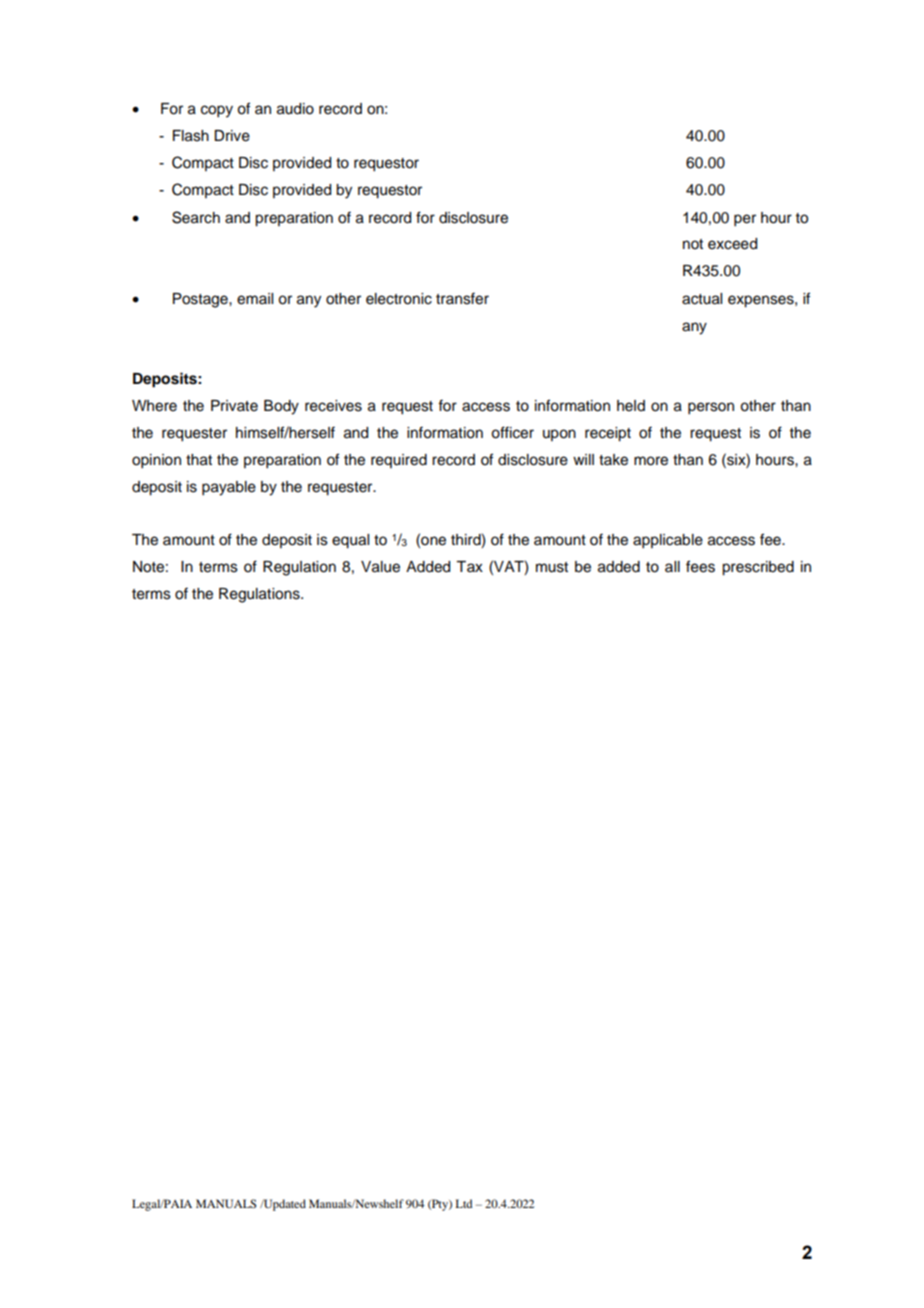  Describe the element at coordinates (295, 109) in the image. I see `audio` at that location.
